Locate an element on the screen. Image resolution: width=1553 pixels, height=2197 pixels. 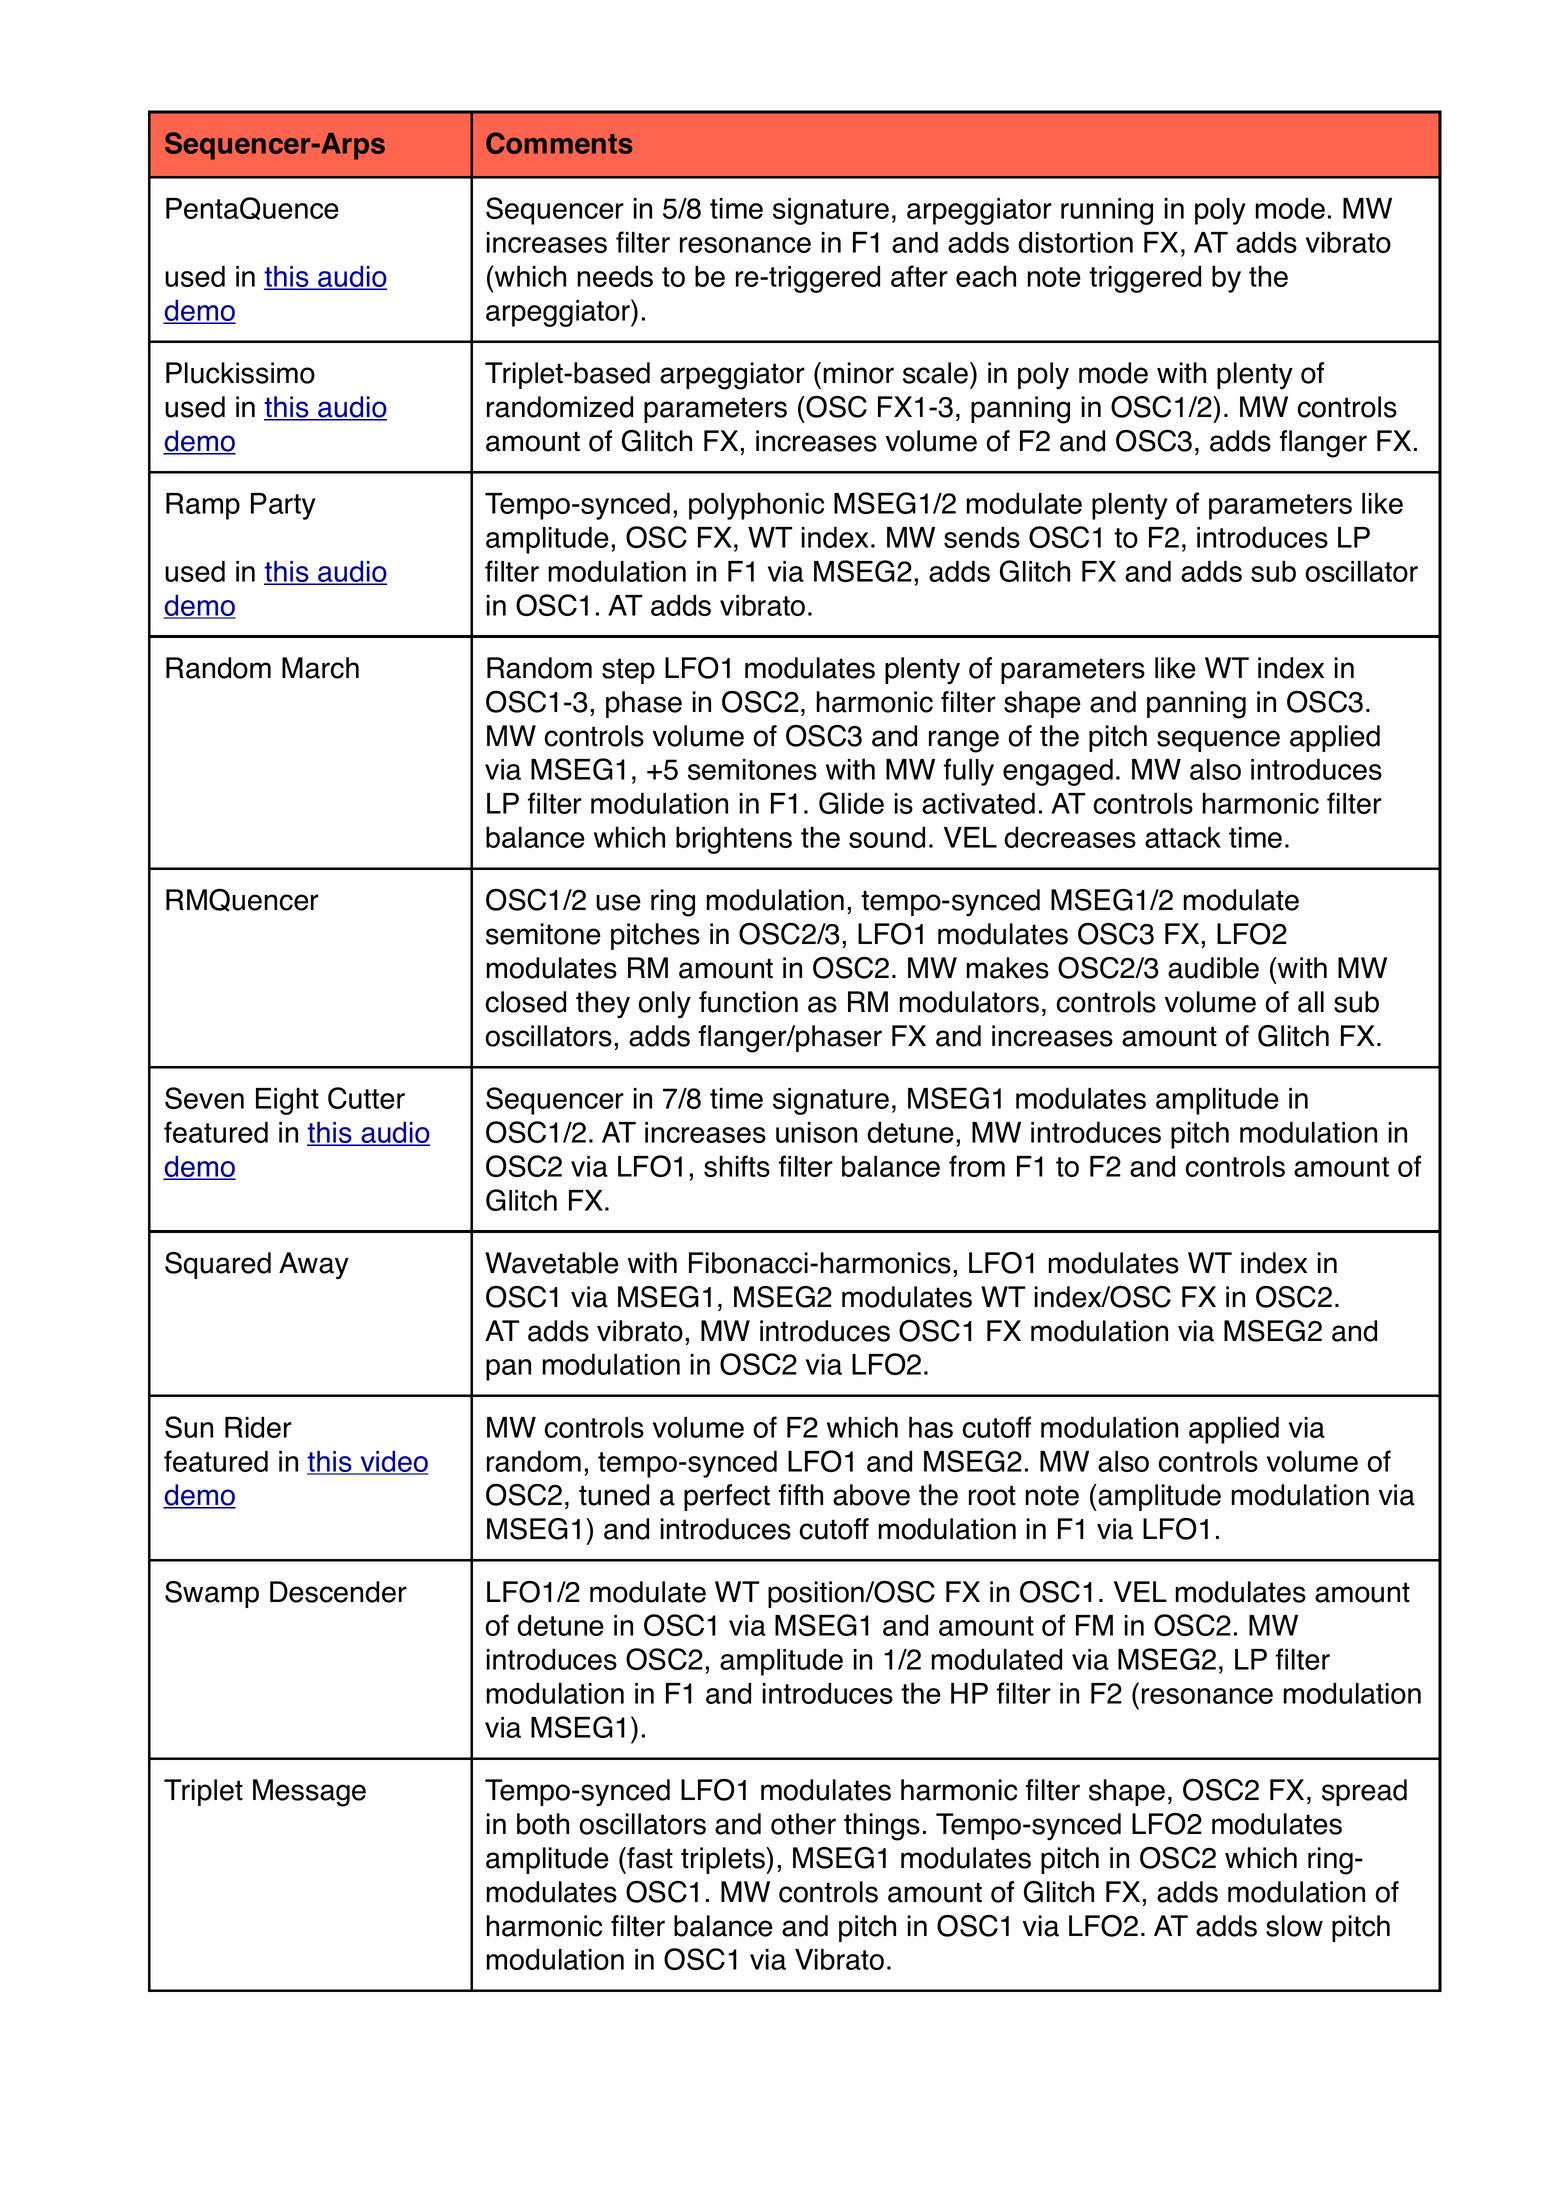
Message is located at coordinates (309, 1793).
